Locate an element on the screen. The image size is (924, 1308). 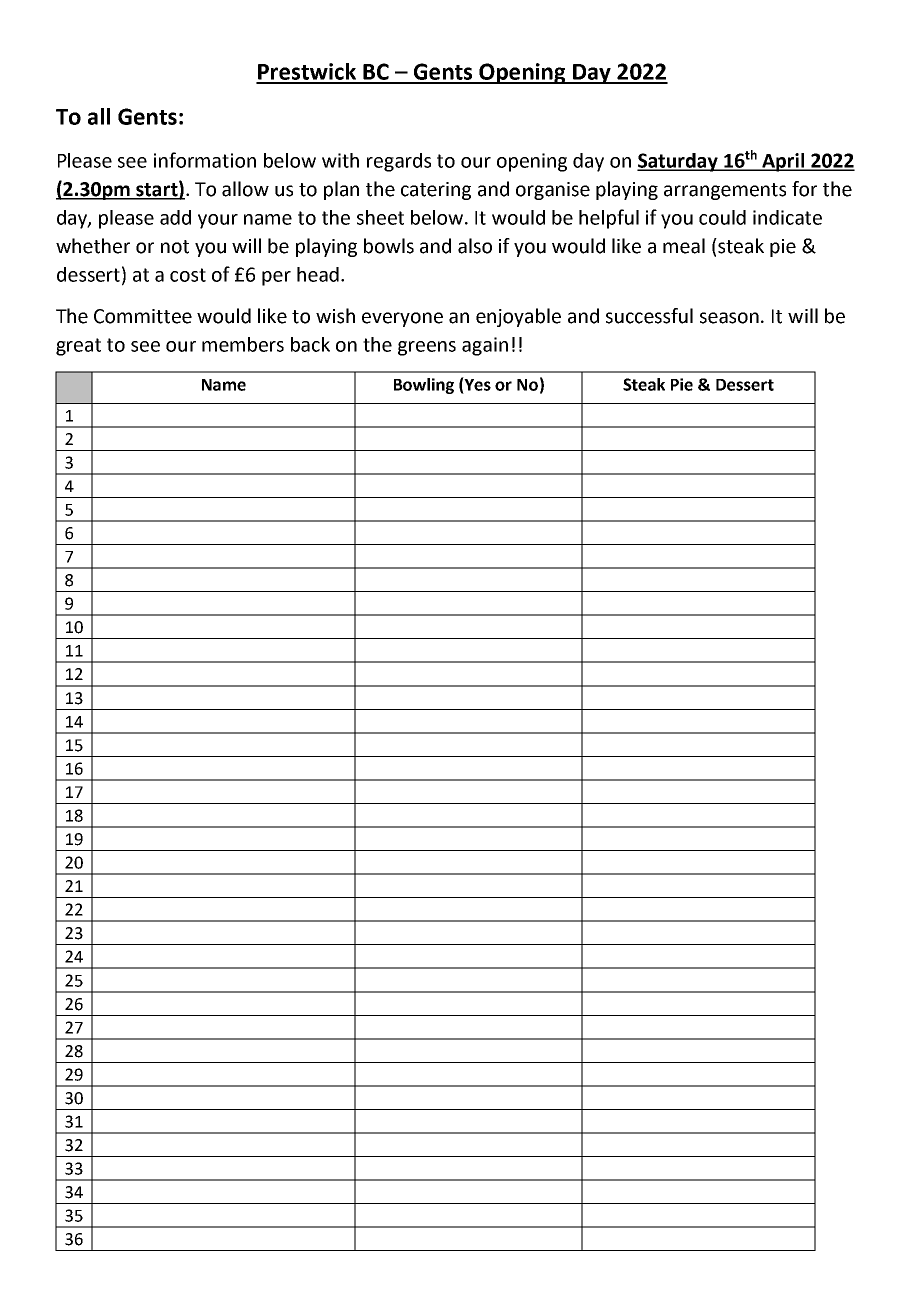
Bowling is located at coordinates (424, 386).
